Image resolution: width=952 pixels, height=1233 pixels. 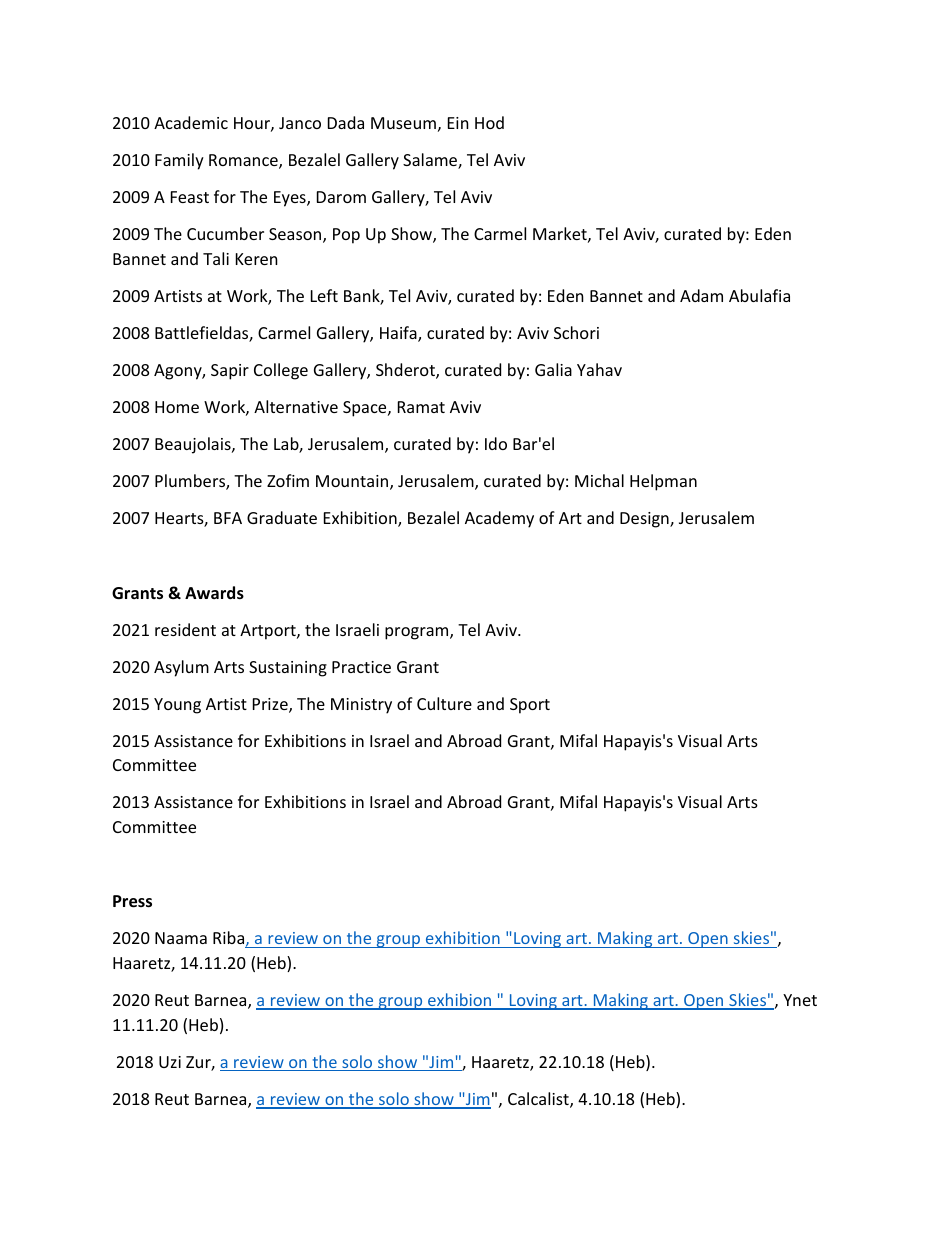 I want to click on Culture, so click(x=444, y=703).
